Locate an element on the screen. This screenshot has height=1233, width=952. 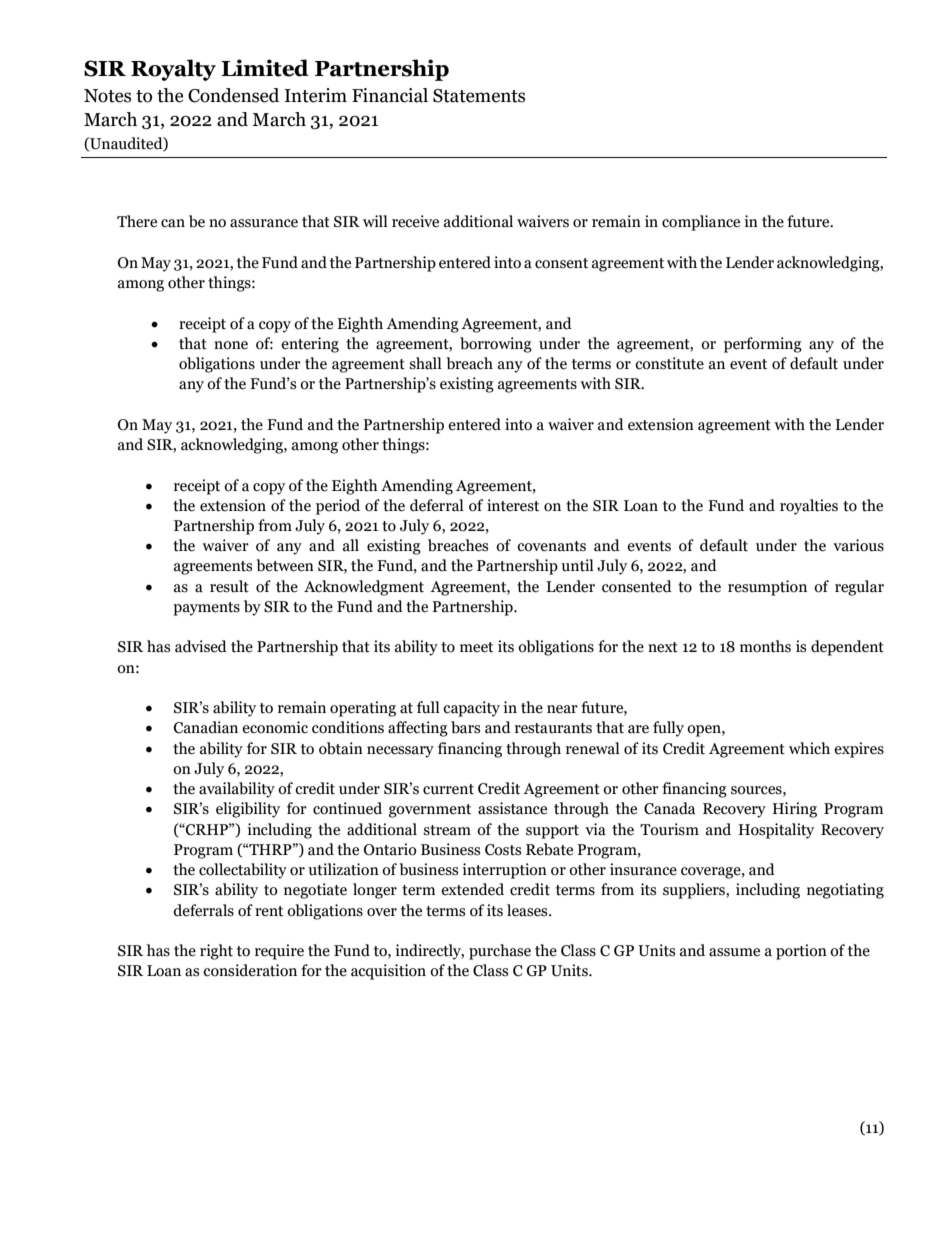
right is located at coordinates (216, 952).
